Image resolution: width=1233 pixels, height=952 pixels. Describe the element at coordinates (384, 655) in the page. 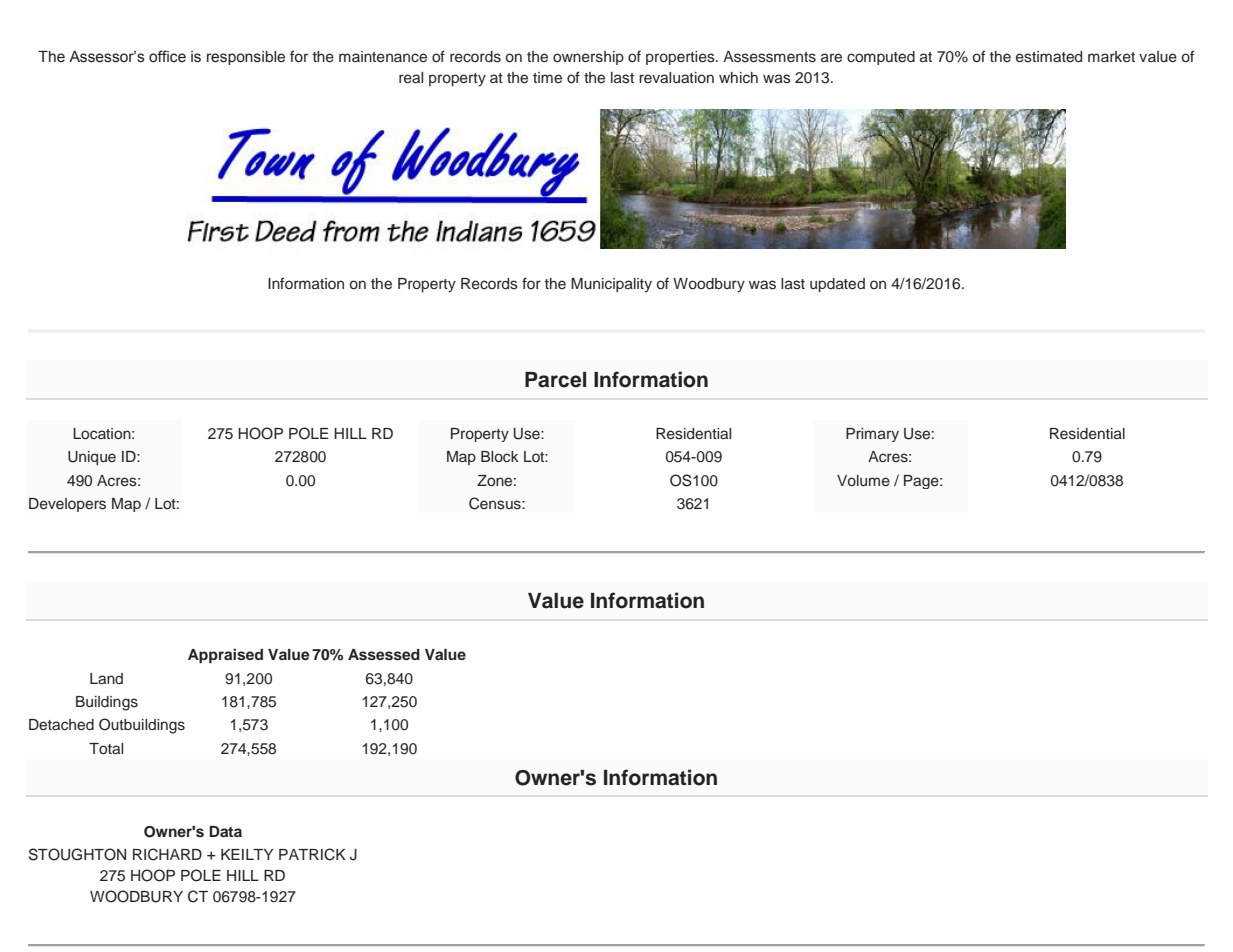

I see `Assessed` at that location.
